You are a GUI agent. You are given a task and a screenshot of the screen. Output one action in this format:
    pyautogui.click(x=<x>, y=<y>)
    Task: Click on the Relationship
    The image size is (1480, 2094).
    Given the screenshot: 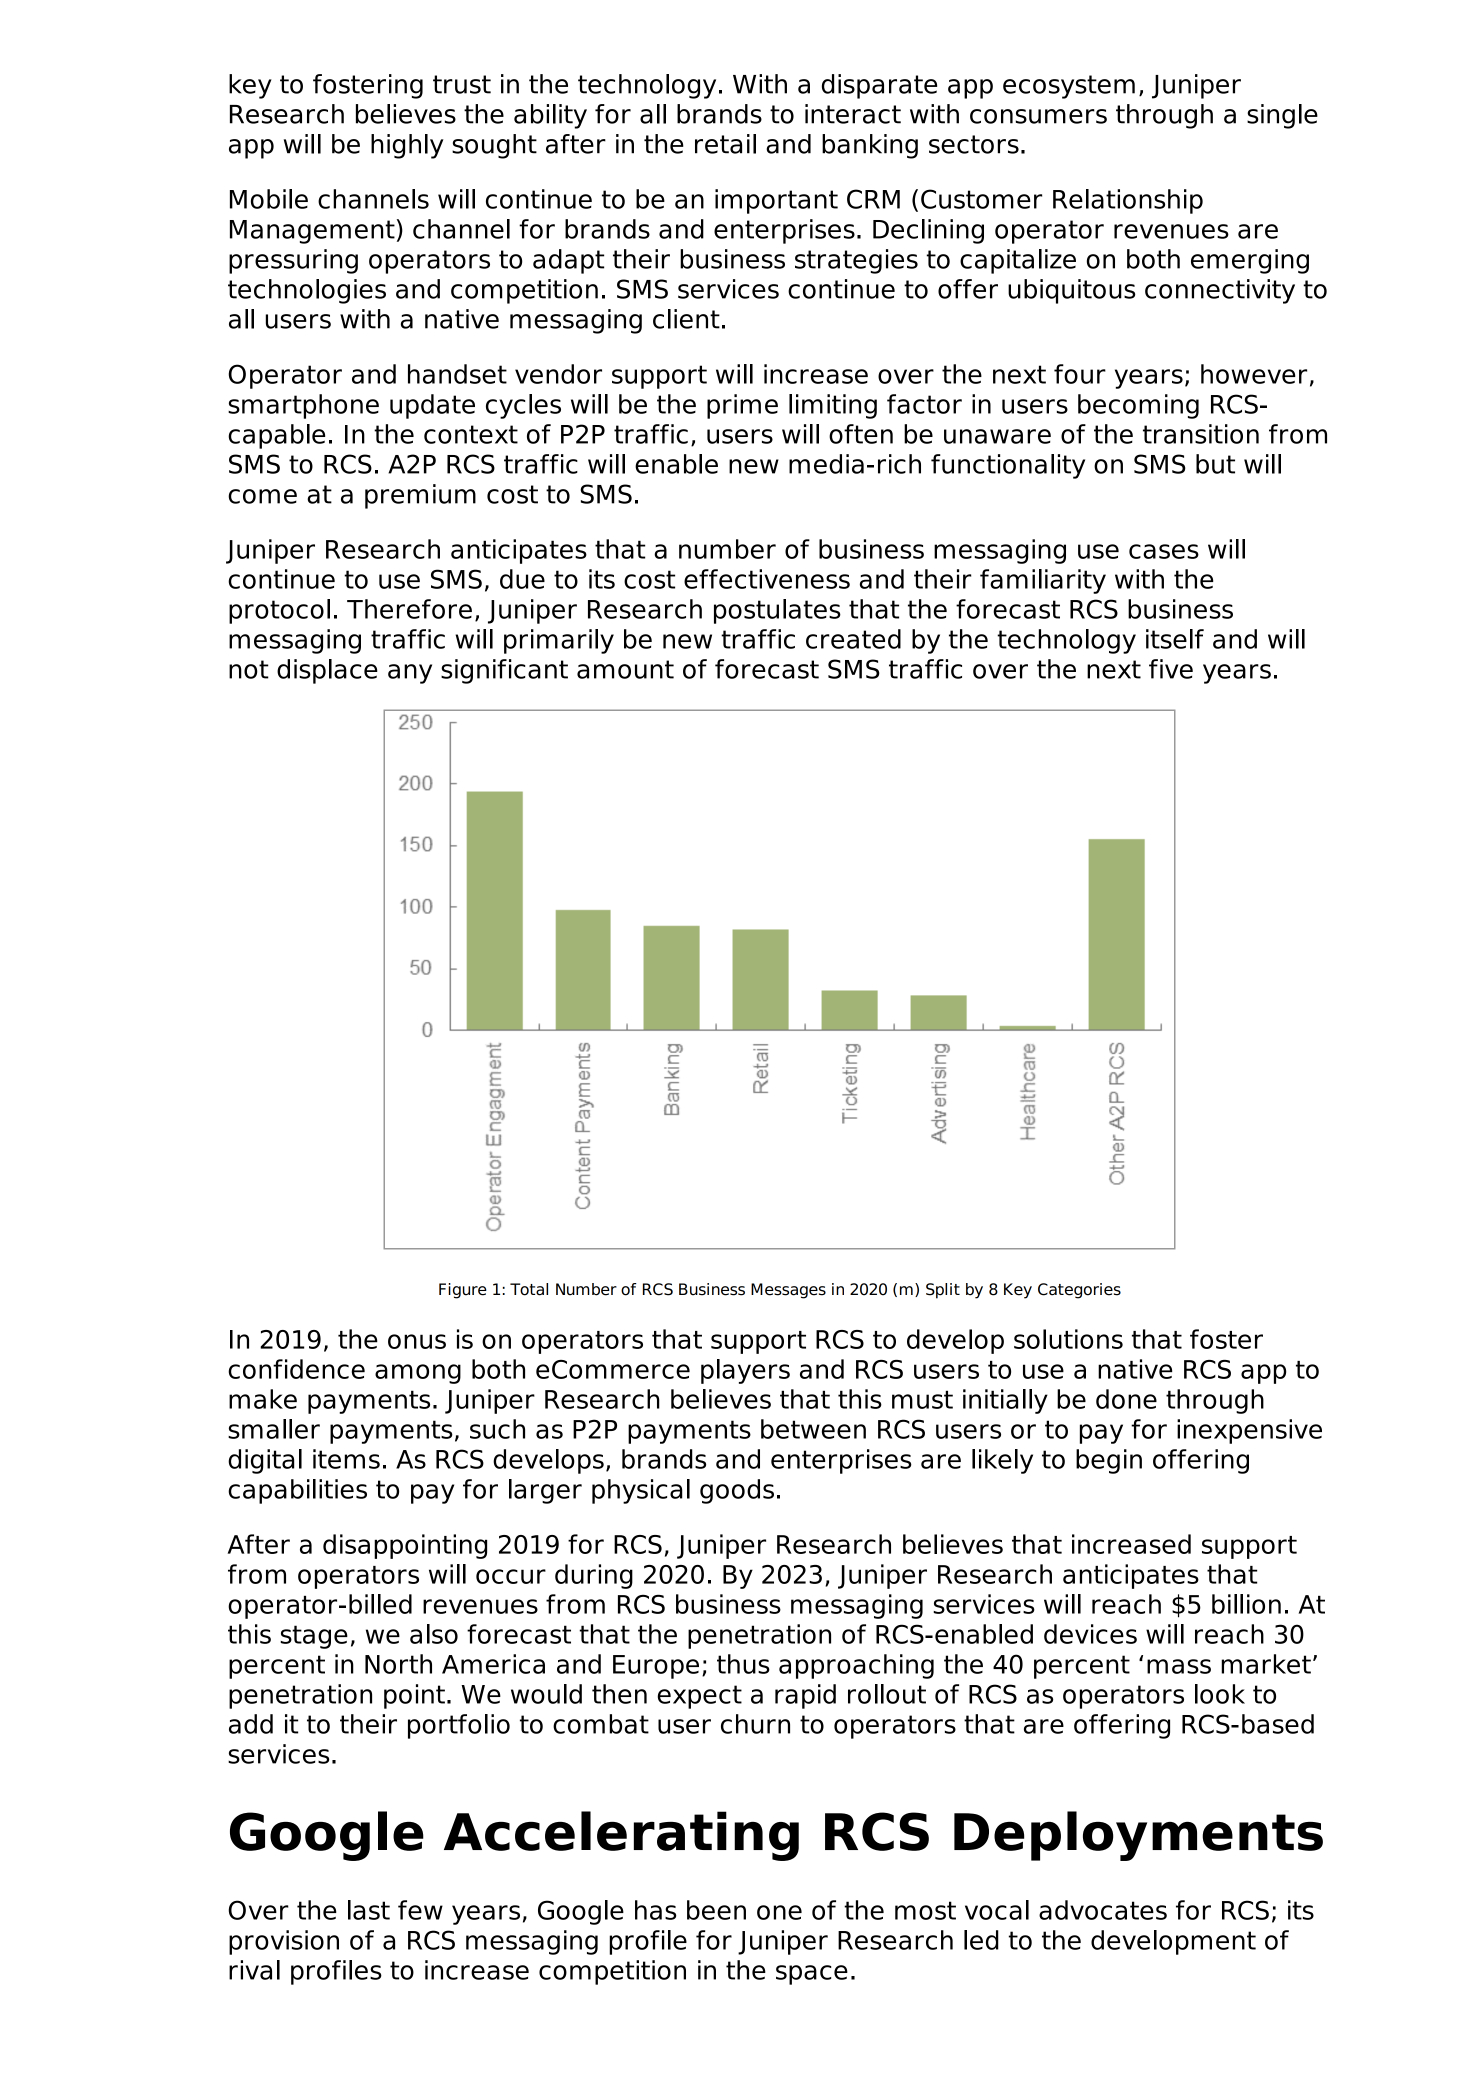 What is the action you would take?
    pyautogui.click(x=1128, y=201)
